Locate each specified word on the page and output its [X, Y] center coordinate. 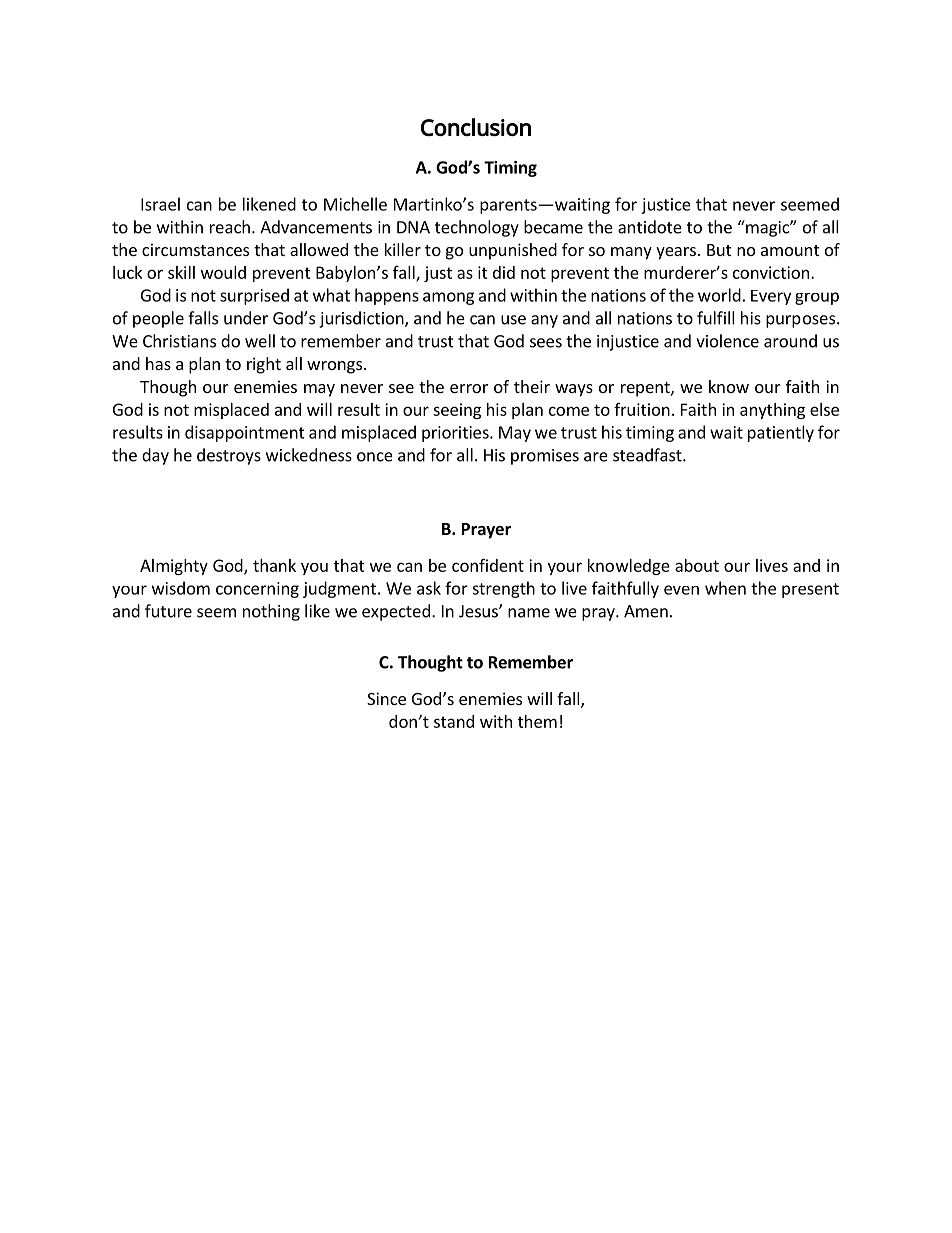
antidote [650, 227]
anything [772, 411]
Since [386, 698]
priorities [456, 434]
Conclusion [476, 127]
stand [454, 721]
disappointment [245, 433]
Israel [160, 204]
